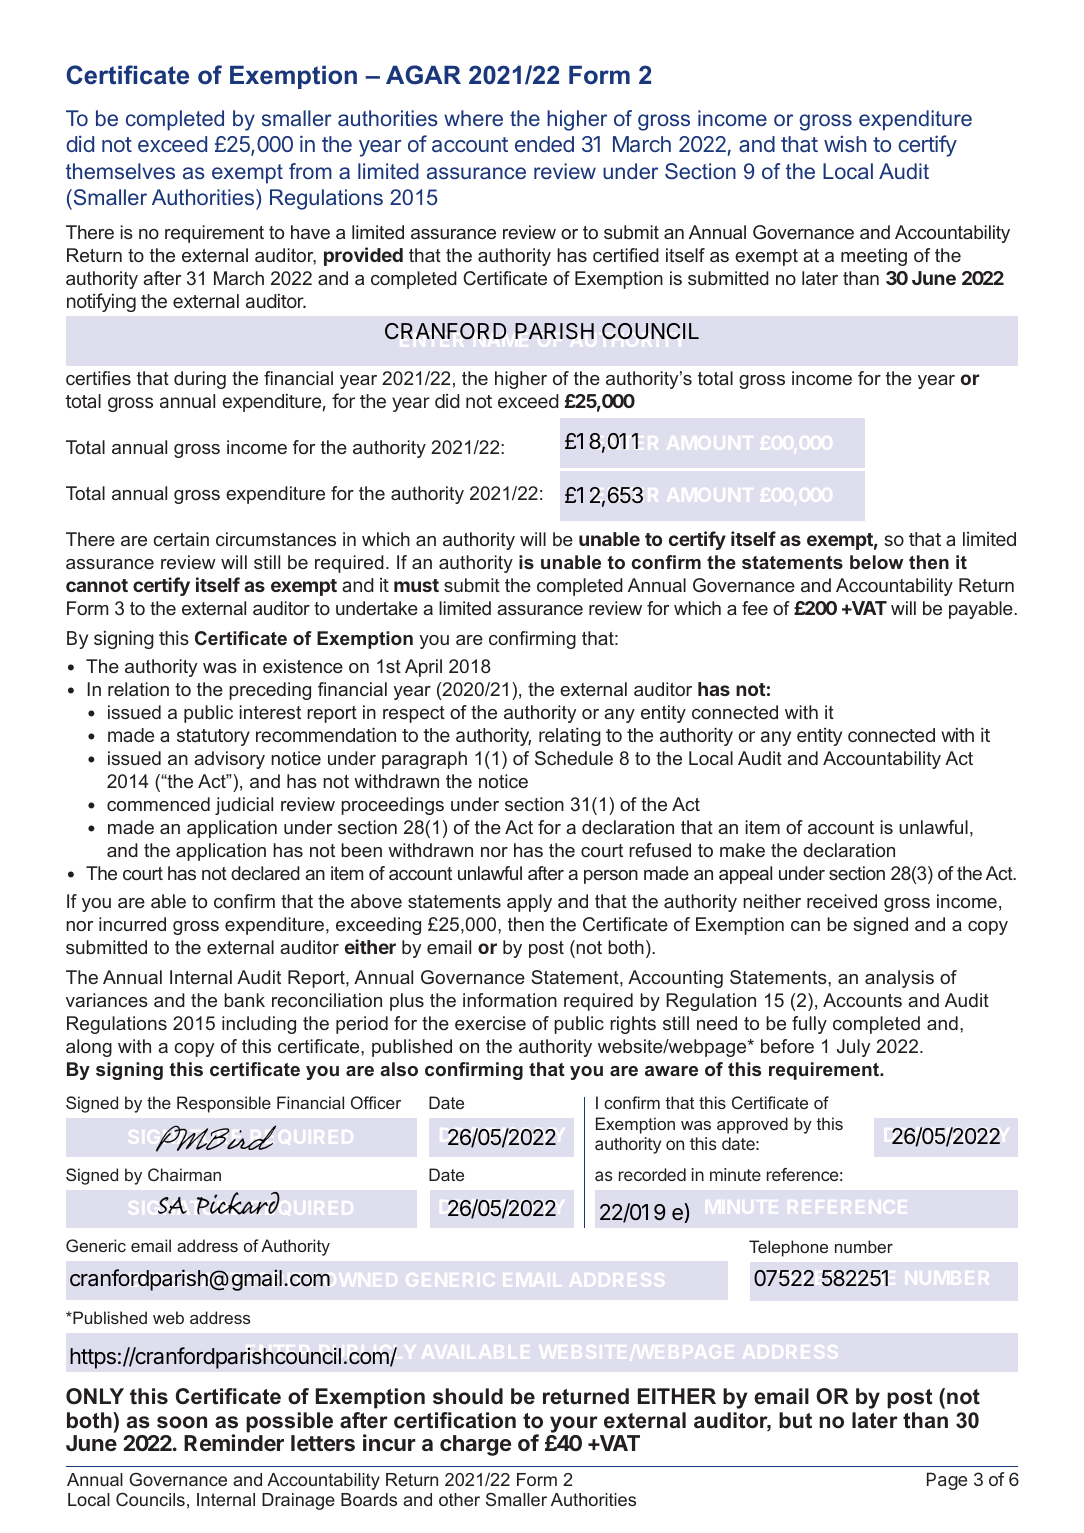 The width and height of the image is (1084, 1533). What do you see at coordinates (490, 1023) in the image?
I see `exercise` at bounding box center [490, 1023].
